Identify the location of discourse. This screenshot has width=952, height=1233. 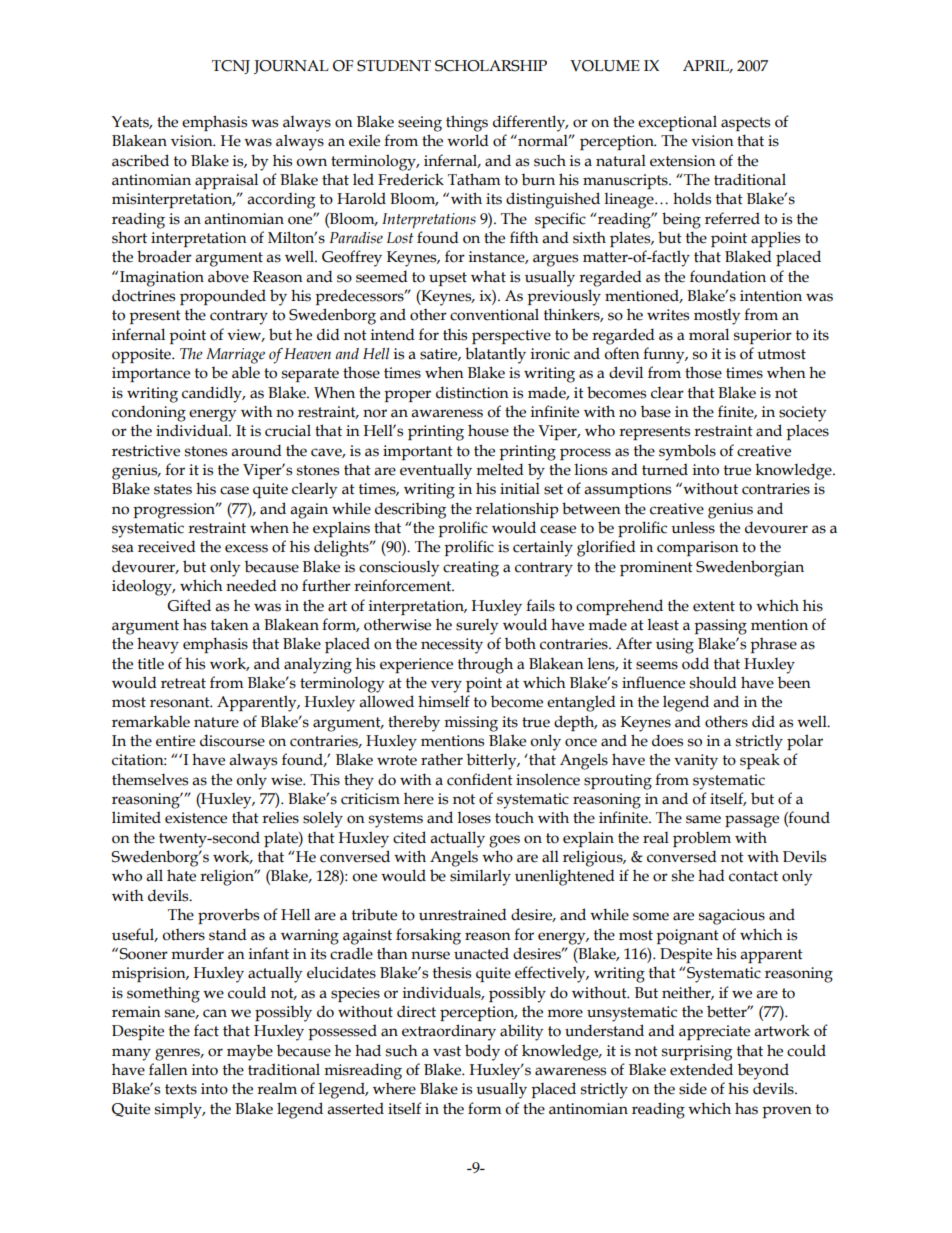
(232, 740).
